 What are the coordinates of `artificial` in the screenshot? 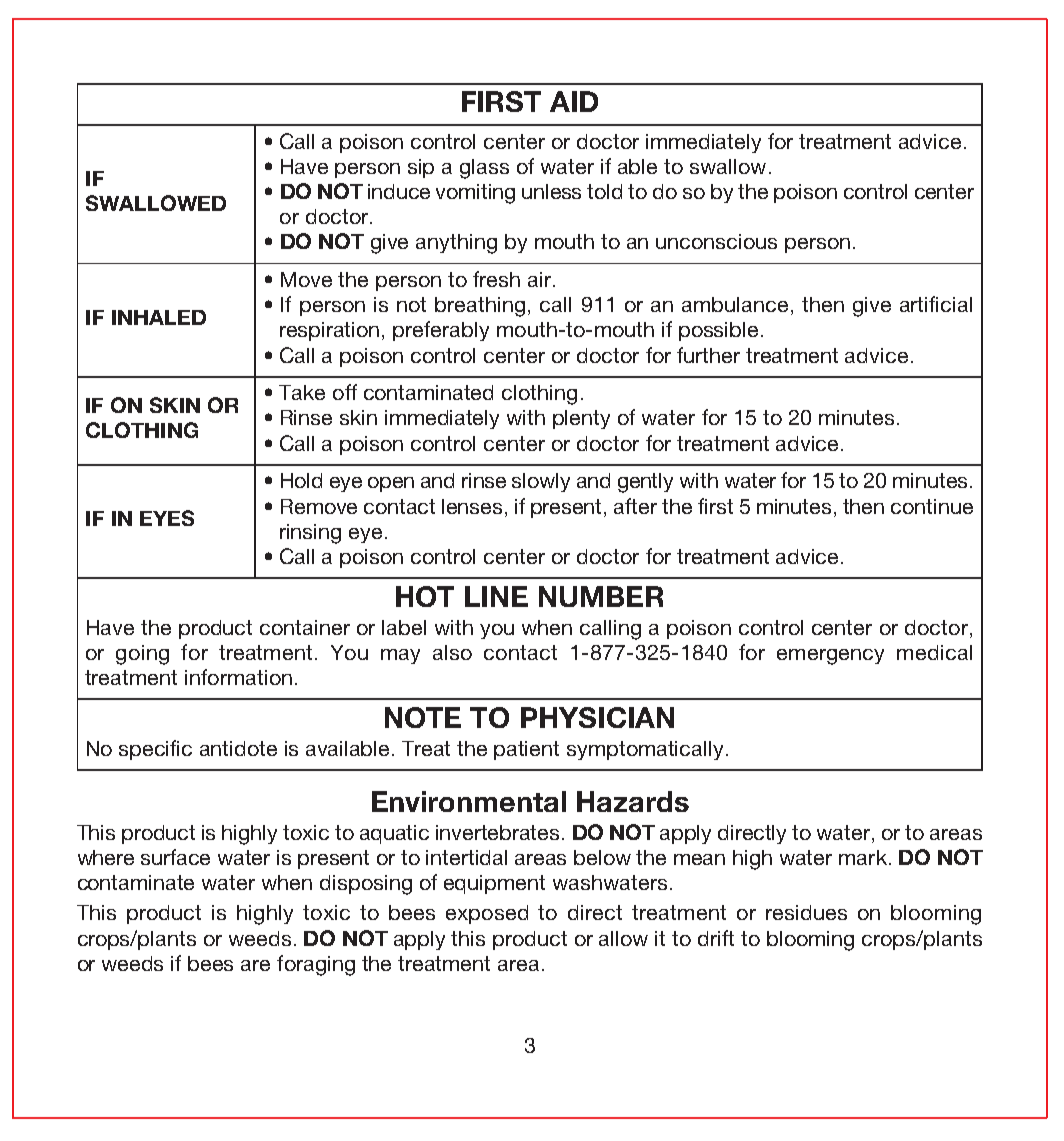 It's located at (936, 304).
